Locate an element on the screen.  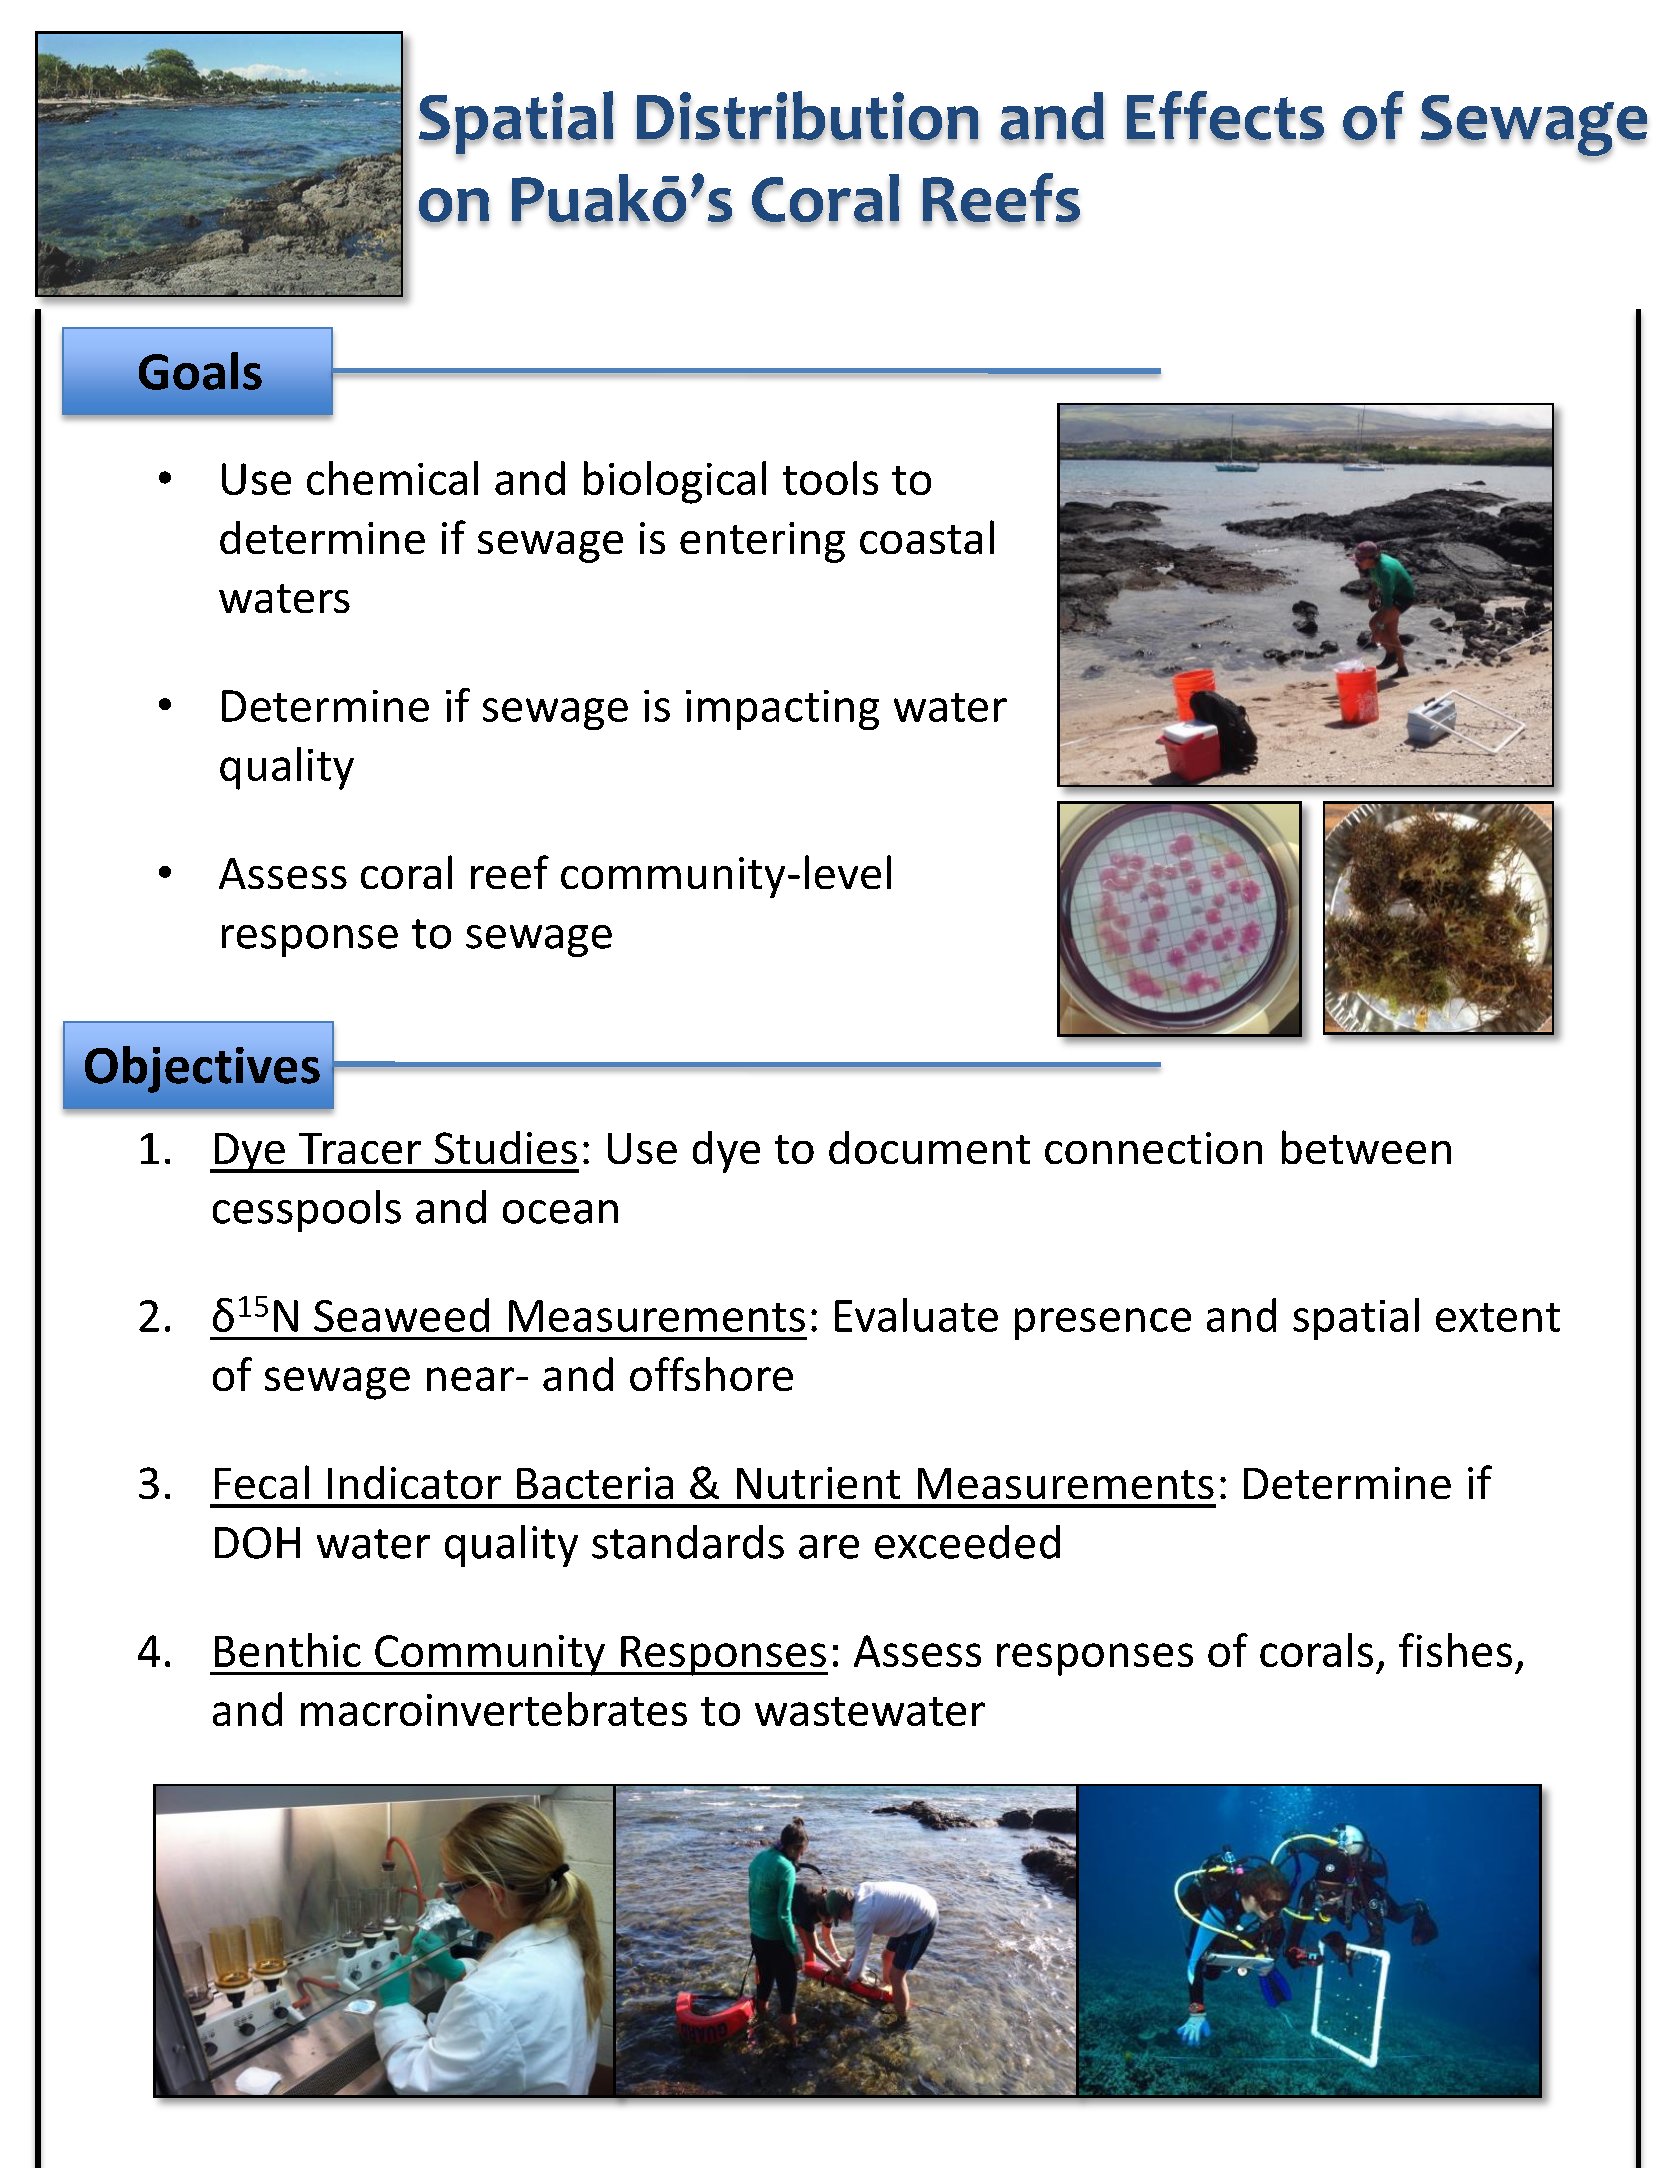
Seaweed is located at coordinates (401, 1315).
